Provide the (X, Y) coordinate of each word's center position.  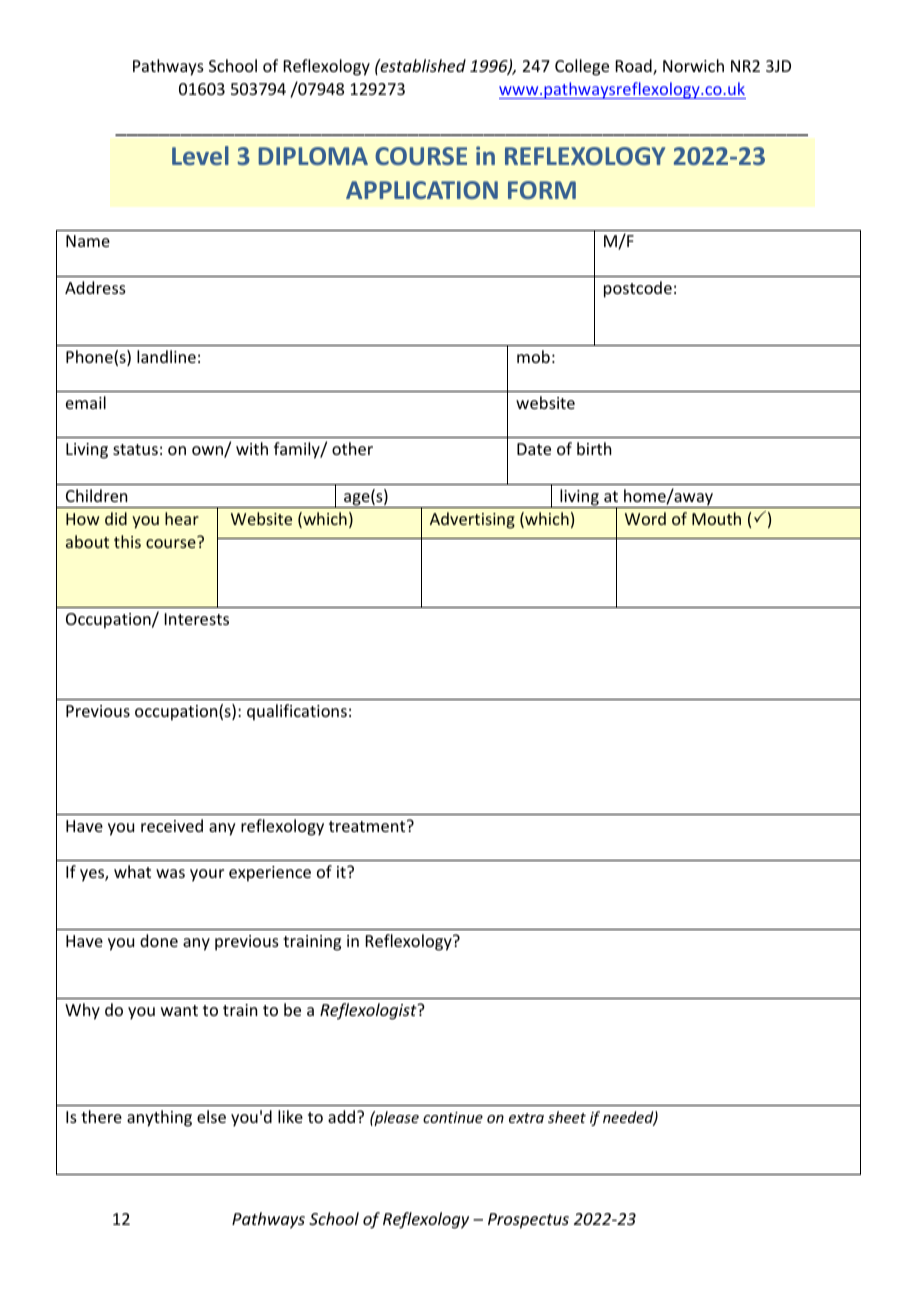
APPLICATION (422, 190)
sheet (567, 1117)
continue (453, 1117)
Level (200, 155)
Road (635, 67)
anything (159, 1118)
